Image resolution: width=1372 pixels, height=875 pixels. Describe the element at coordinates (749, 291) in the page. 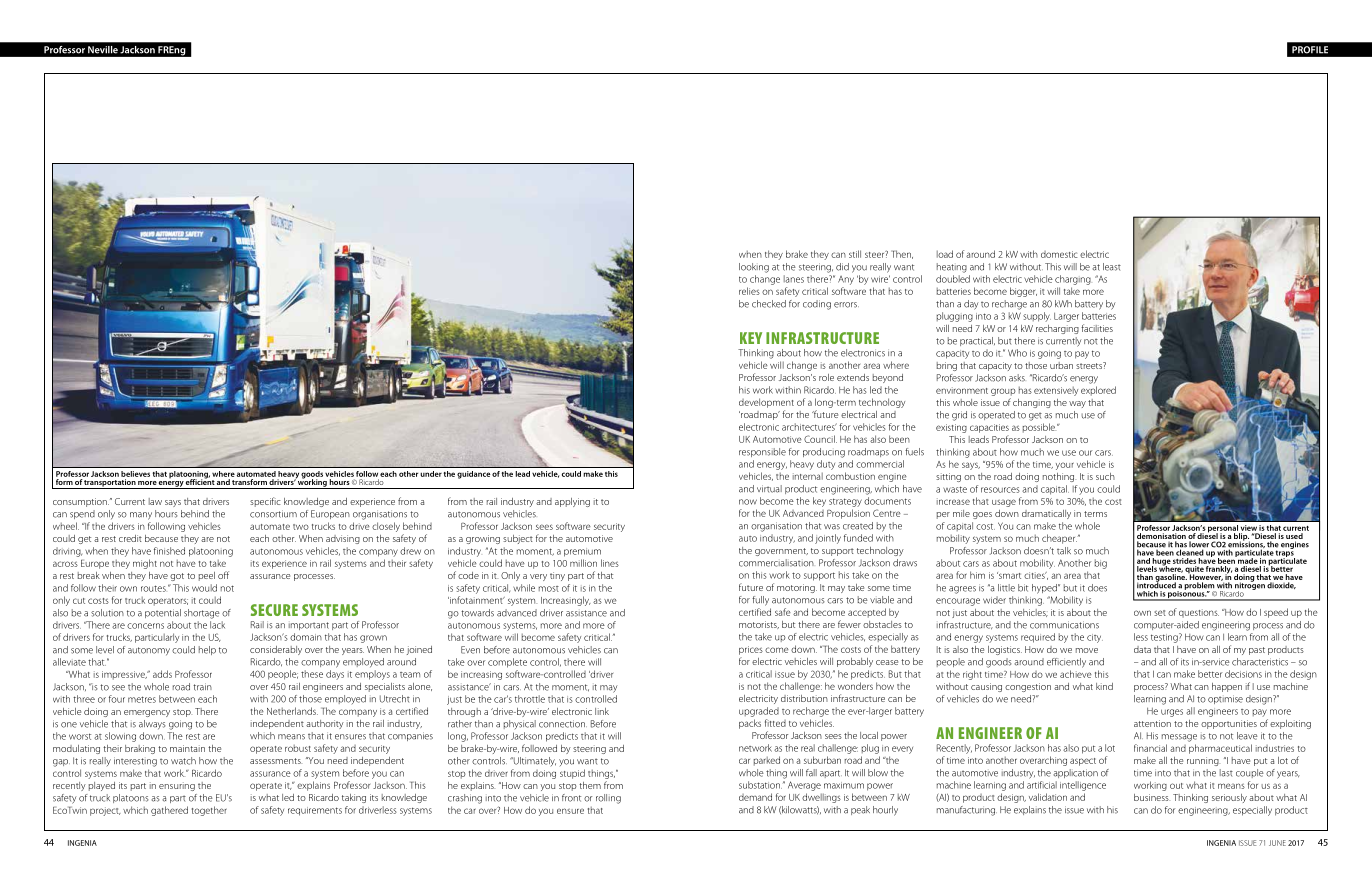

I see `relies` at that location.
